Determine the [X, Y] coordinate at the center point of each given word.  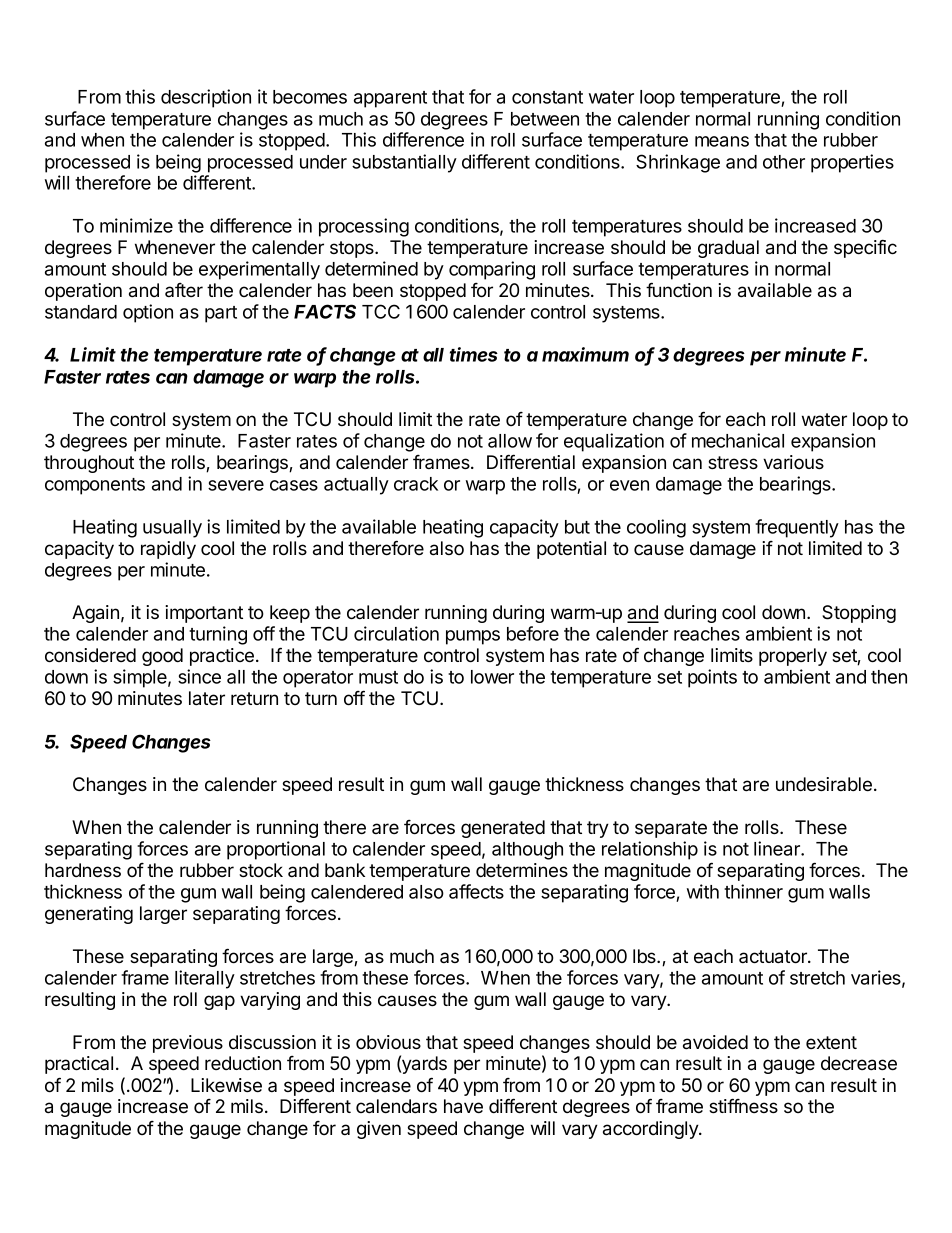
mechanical [738, 440]
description [206, 98]
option [148, 313]
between [545, 119]
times [474, 354]
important [204, 614]
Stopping [859, 614]
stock [261, 870]
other [784, 162]
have [463, 1106]
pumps [473, 637]
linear [778, 848]
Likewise [226, 1085]
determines [522, 870]
